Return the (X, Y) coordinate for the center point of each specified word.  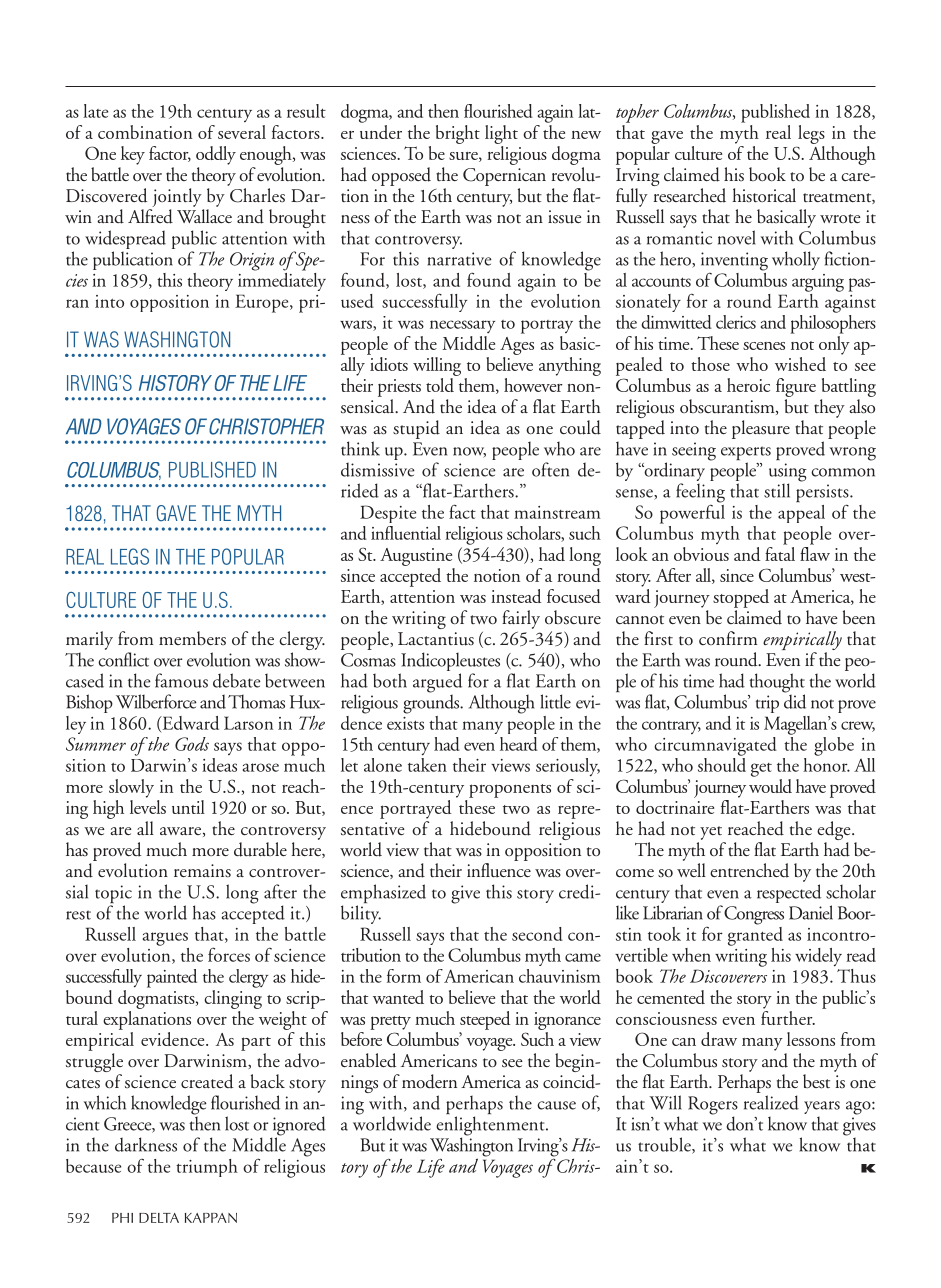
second (537, 934)
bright (458, 134)
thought (777, 684)
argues (165, 939)
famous (181, 680)
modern (429, 1081)
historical (764, 195)
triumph (207, 1168)
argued (437, 684)
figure (796, 389)
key (133, 155)
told (440, 385)
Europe (263, 303)
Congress (754, 915)
